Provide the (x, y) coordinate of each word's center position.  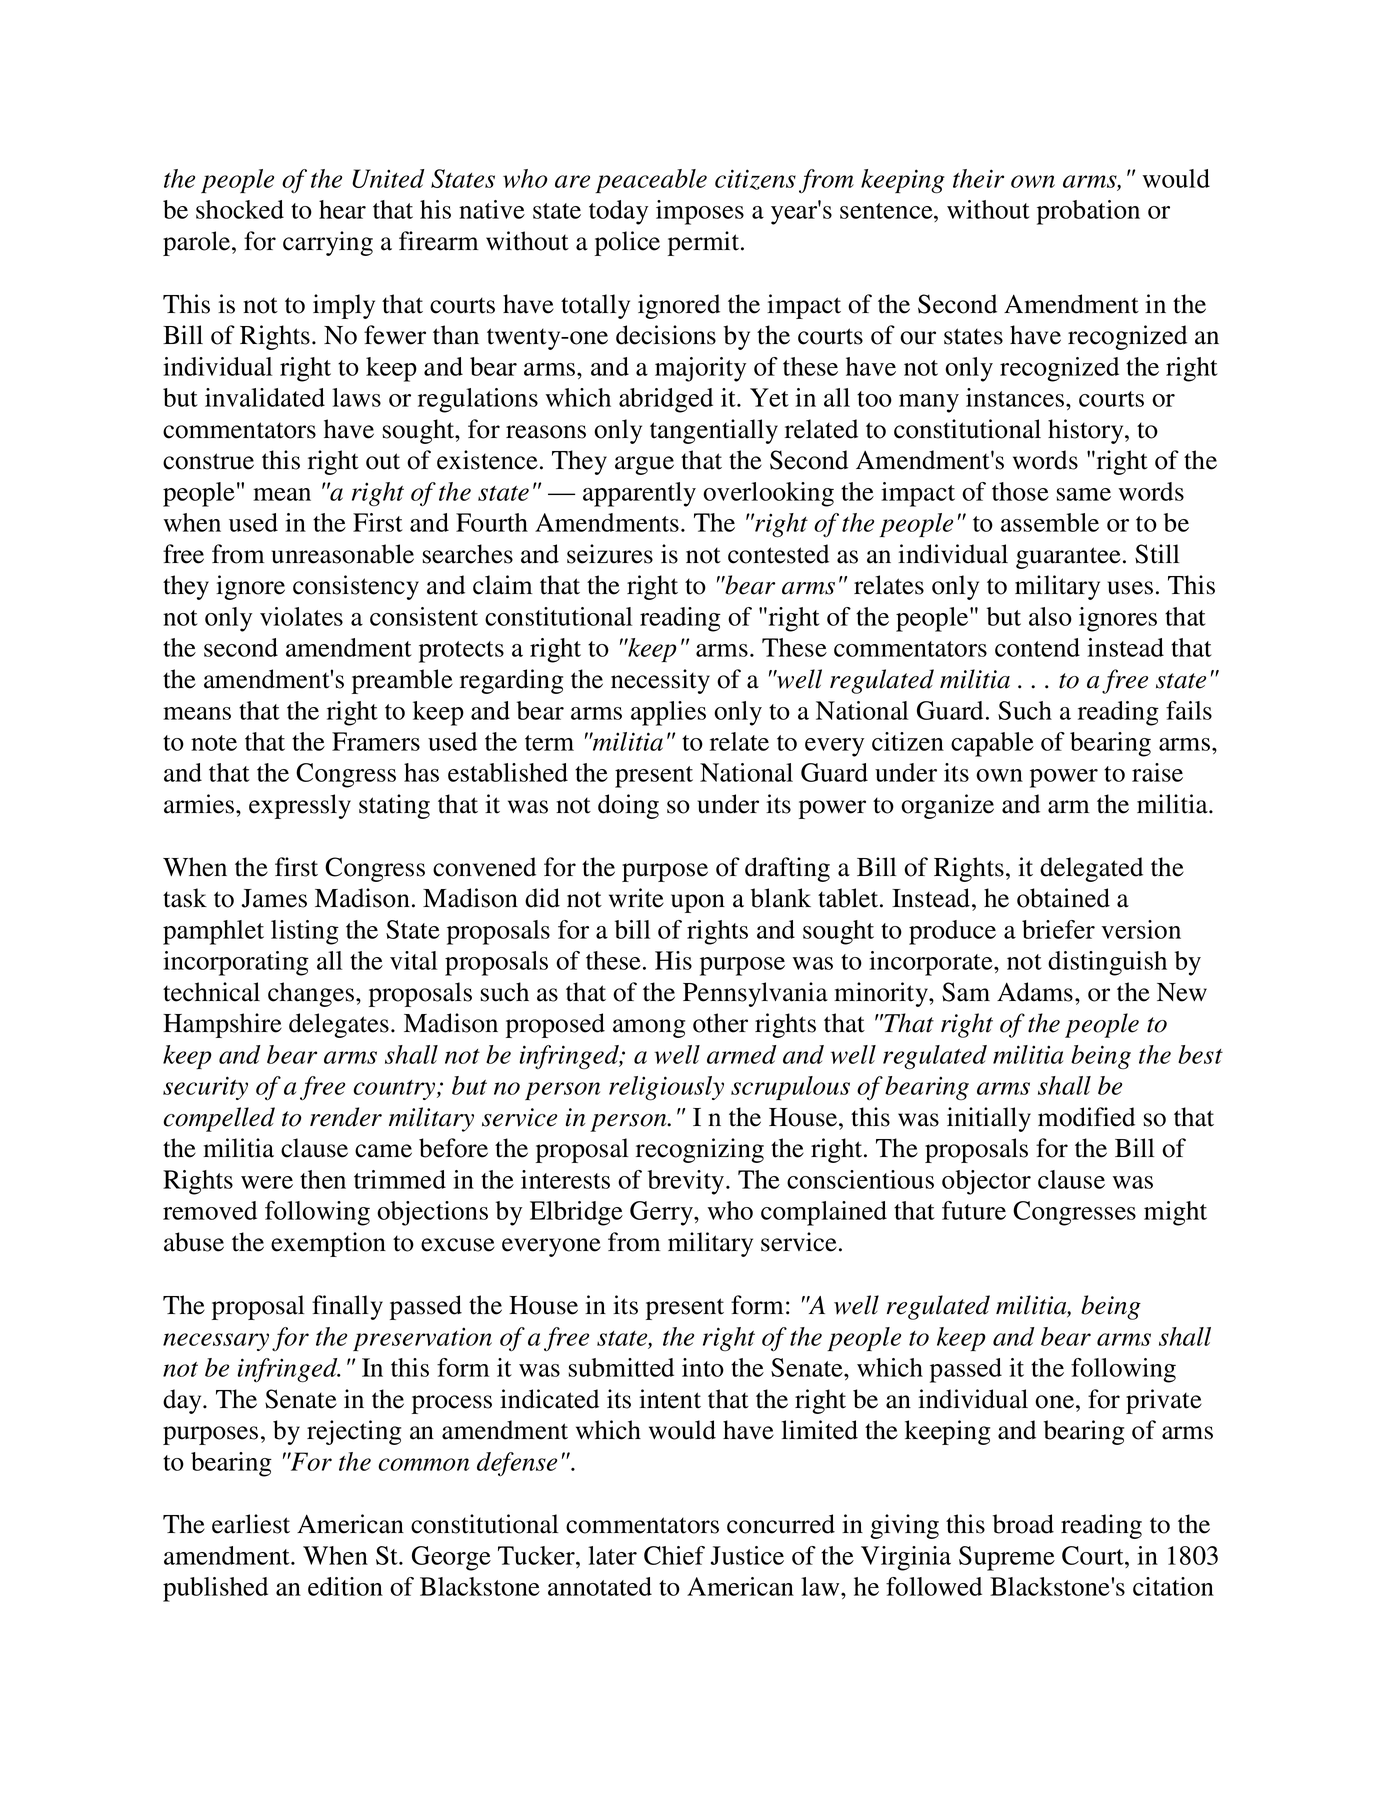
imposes (700, 212)
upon (698, 903)
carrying (328, 243)
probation (1088, 212)
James (274, 898)
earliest (251, 1524)
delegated (1091, 869)
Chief (674, 1555)
